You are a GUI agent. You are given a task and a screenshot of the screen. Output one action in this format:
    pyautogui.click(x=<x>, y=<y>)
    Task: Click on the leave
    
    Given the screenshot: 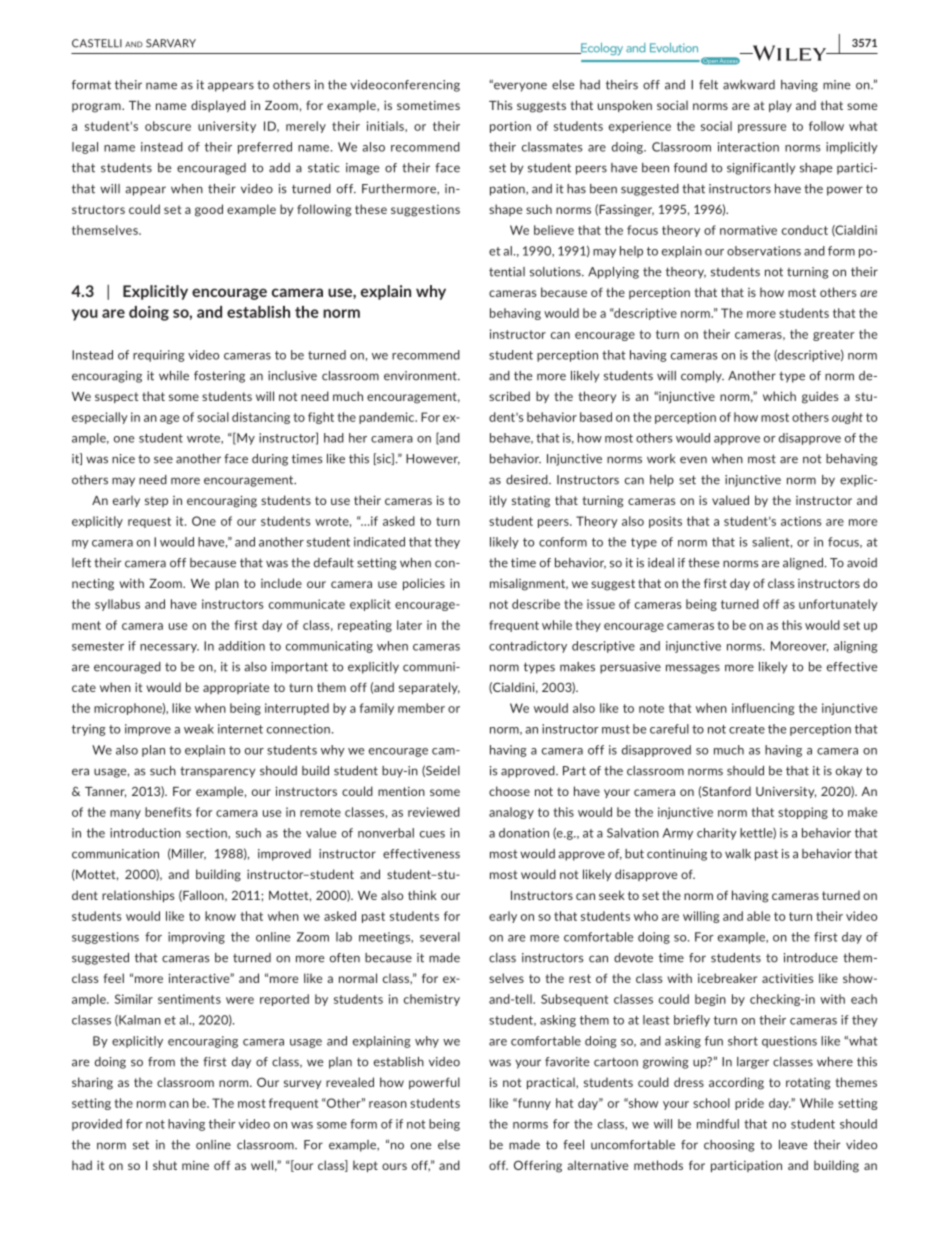 What is the action you would take?
    pyautogui.click(x=793, y=1145)
